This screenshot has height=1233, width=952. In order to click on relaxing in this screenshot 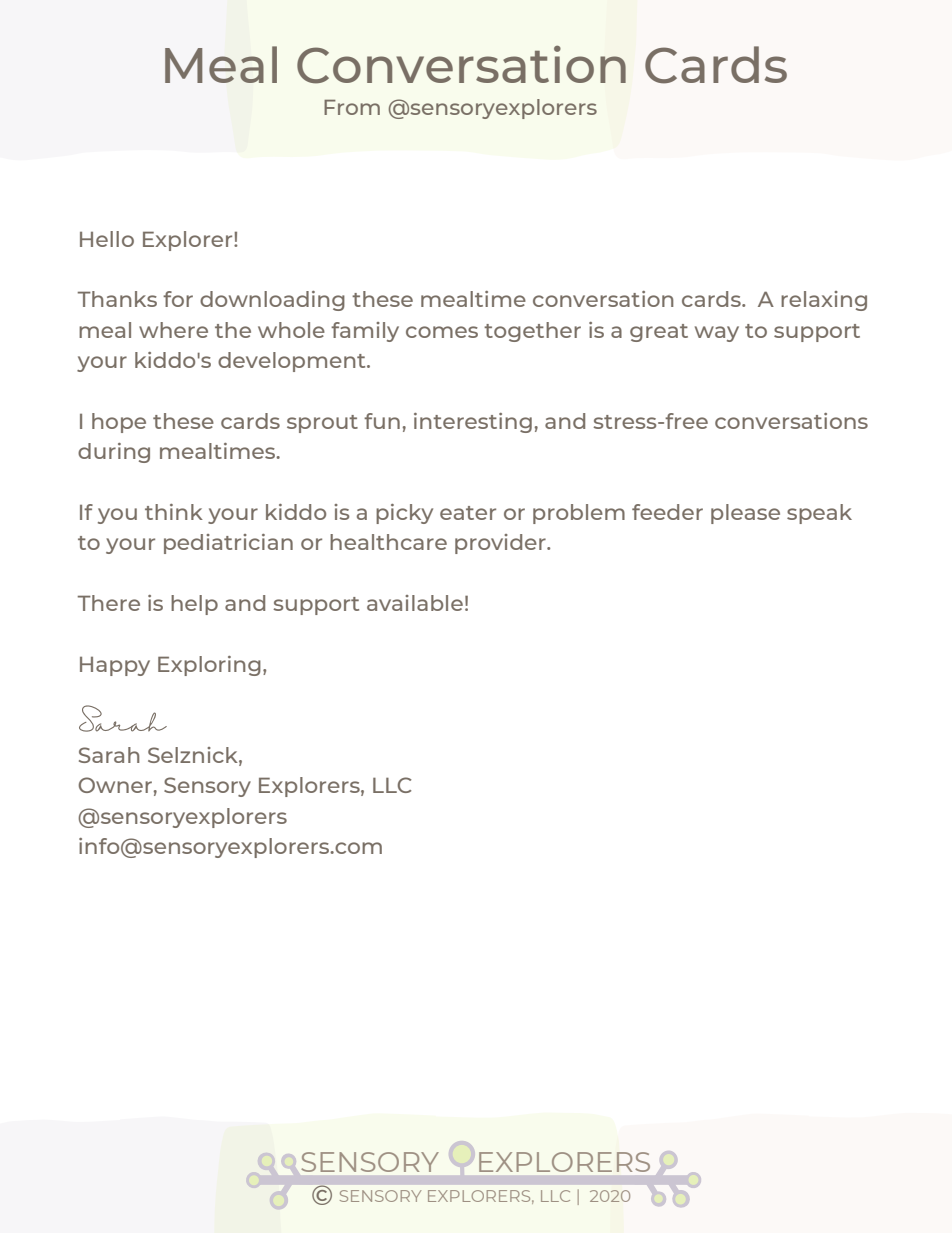, I will do `click(824, 301)`.
